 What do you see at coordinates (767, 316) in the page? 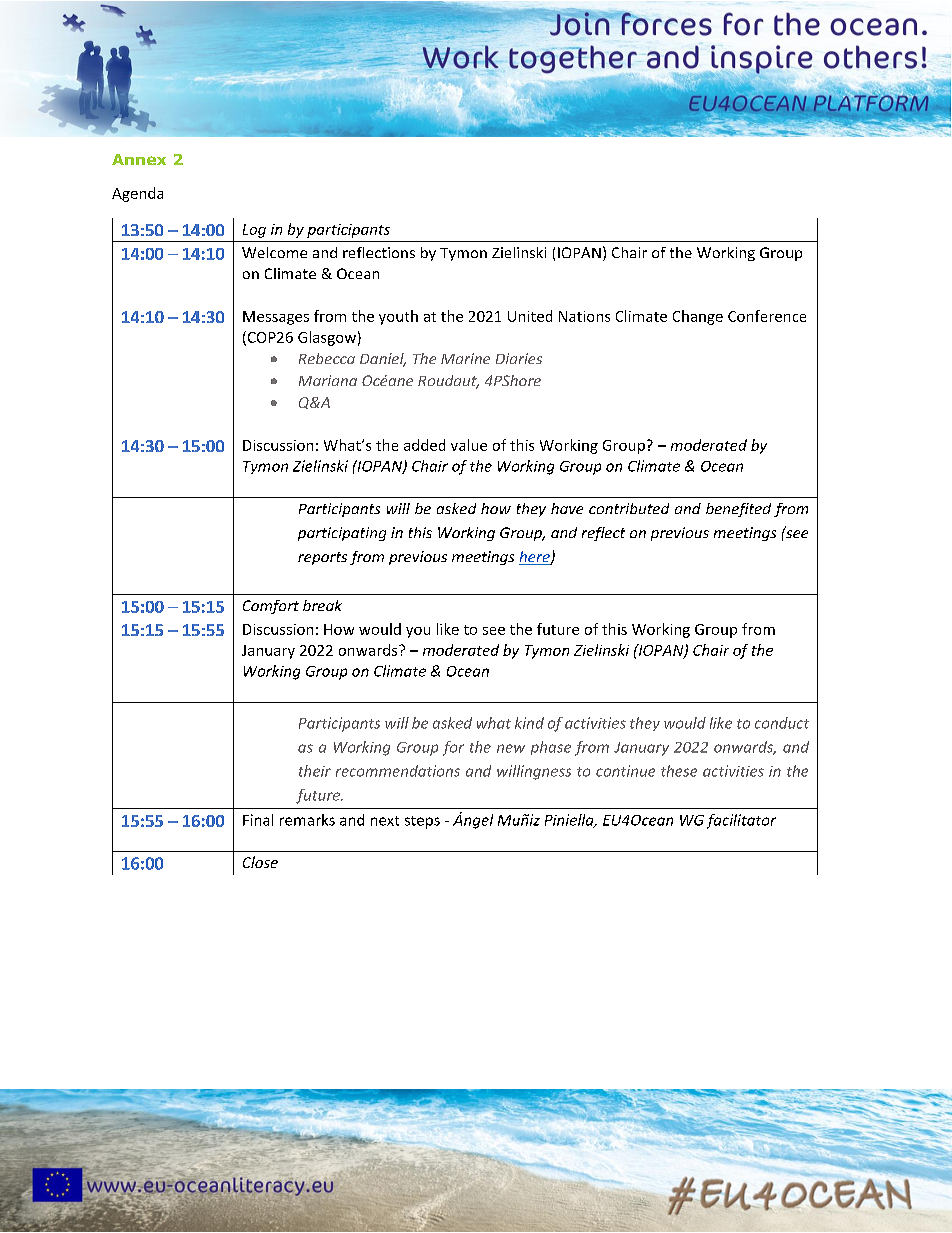
I see `Conference` at bounding box center [767, 316].
